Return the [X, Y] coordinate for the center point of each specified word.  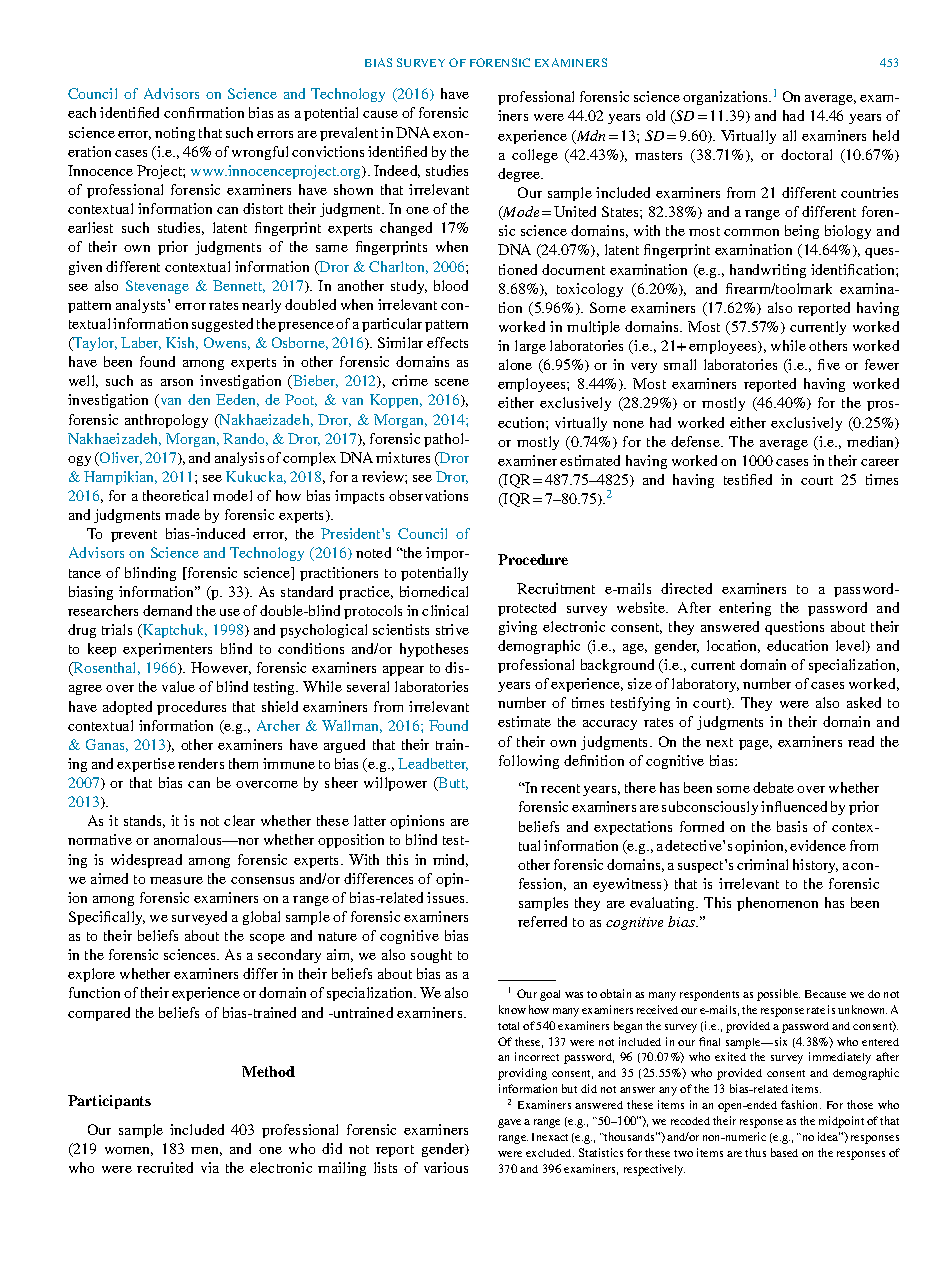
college [535, 156]
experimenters [167, 650]
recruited [165, 1167]
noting [175, 134]
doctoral [806, 154]
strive [452, 629]
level [852, 646]
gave [509, 1123]
